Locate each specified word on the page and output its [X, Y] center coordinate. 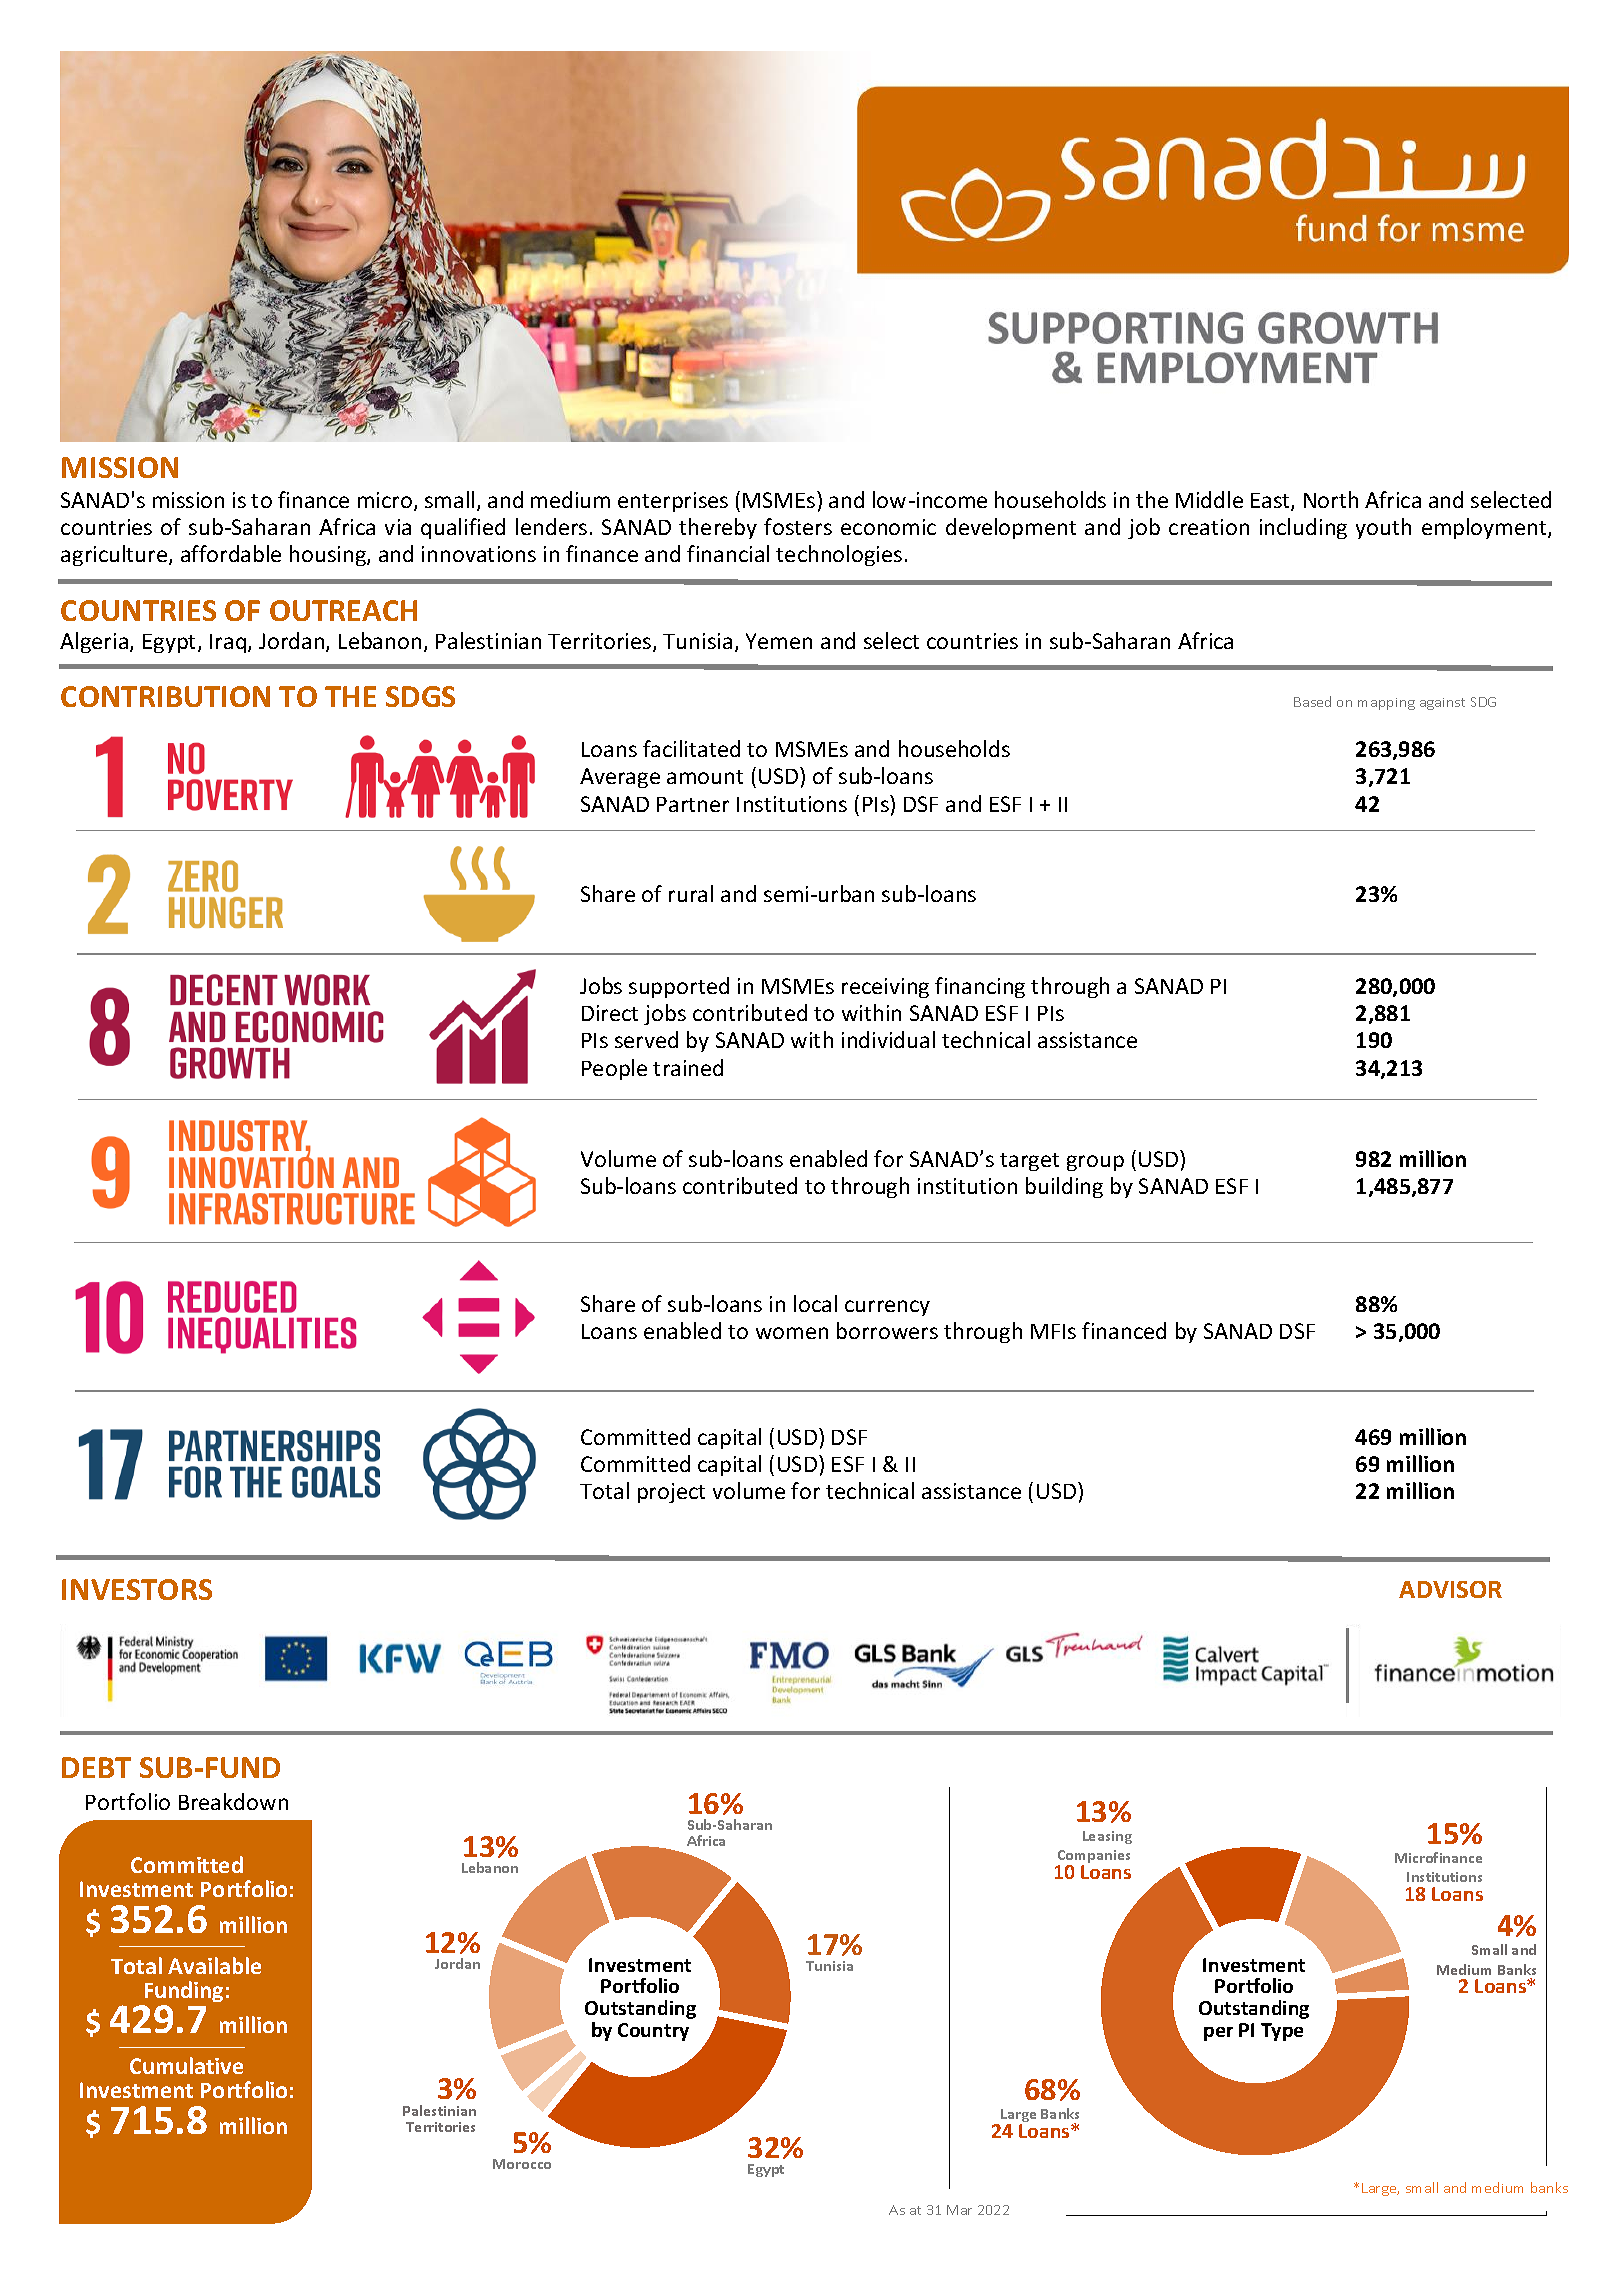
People [614, 1069]
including [1303, 528]
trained [688, 1067]
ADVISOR [1450, 1589]
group [1095, 1163]
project [671, 1493]
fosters [798, 526]
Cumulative [186, 2065]
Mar [959, 2210]
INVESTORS [137, 1589]
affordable [231, 553]
